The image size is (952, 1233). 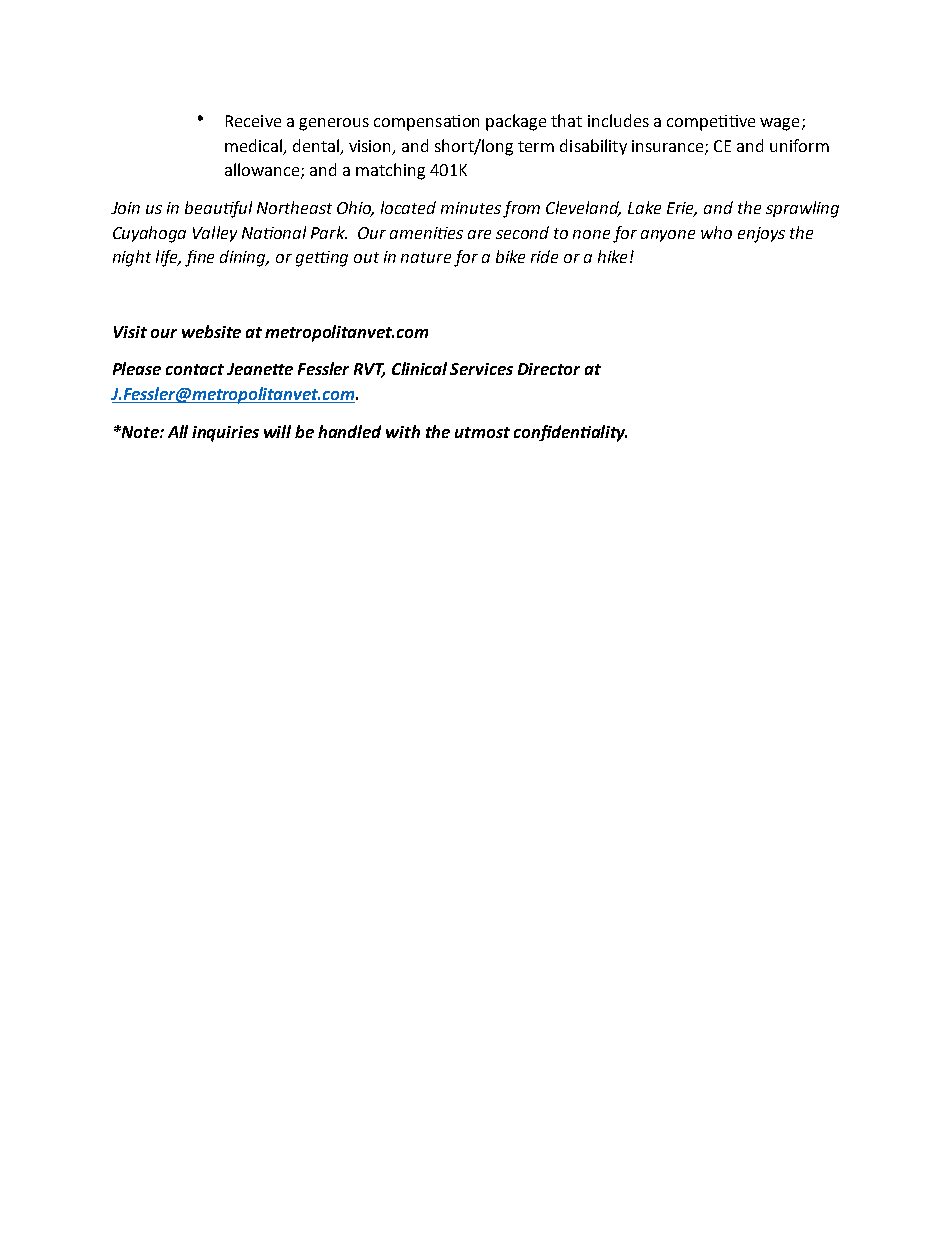 What do you see at coordinates (253, 121) in the image?
I see `Receive` at bounding box center [253, 121].
